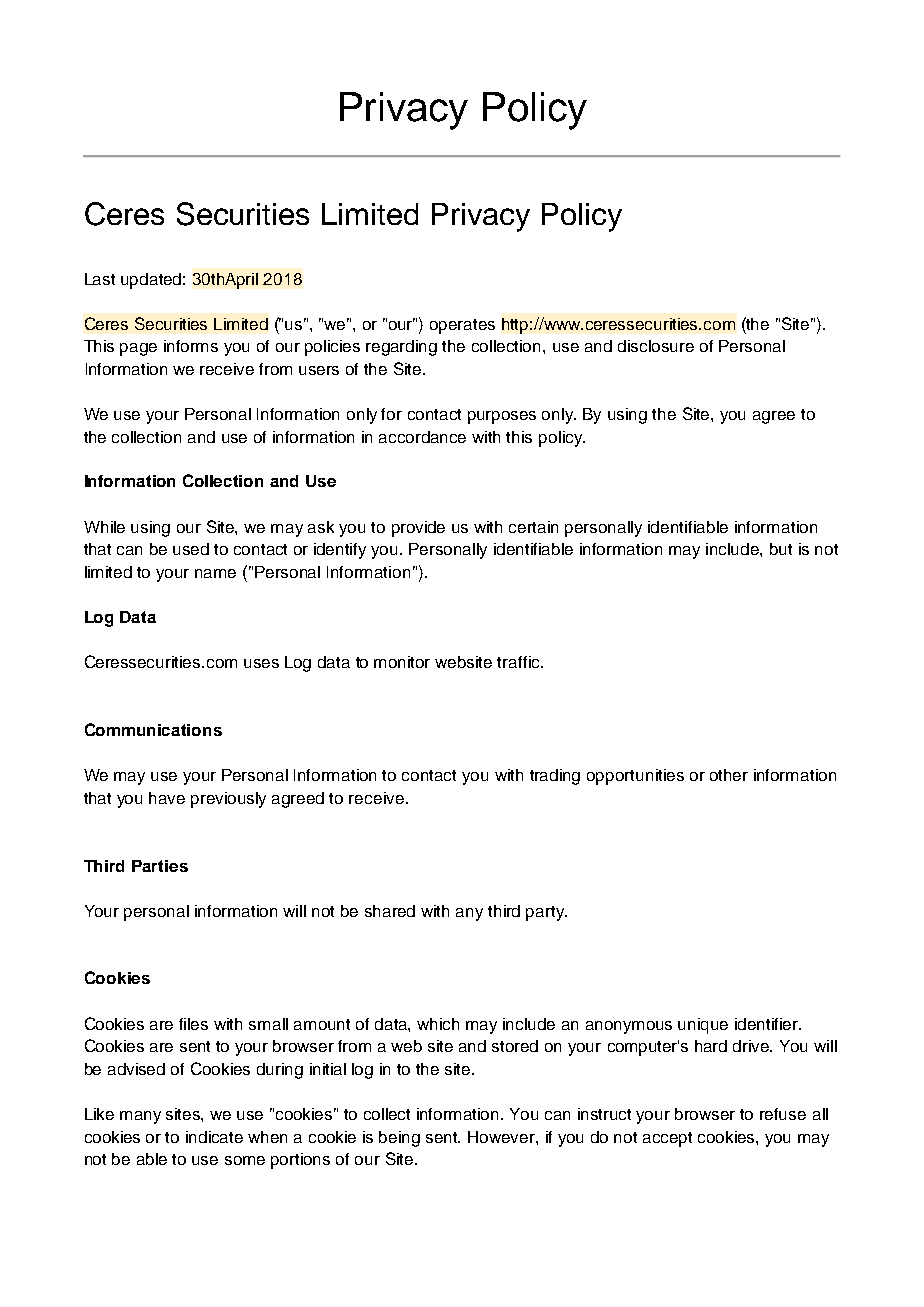  What do you see at coordinates (729, 775) in the image?
I see `other` at bounding box center [729, 775].
